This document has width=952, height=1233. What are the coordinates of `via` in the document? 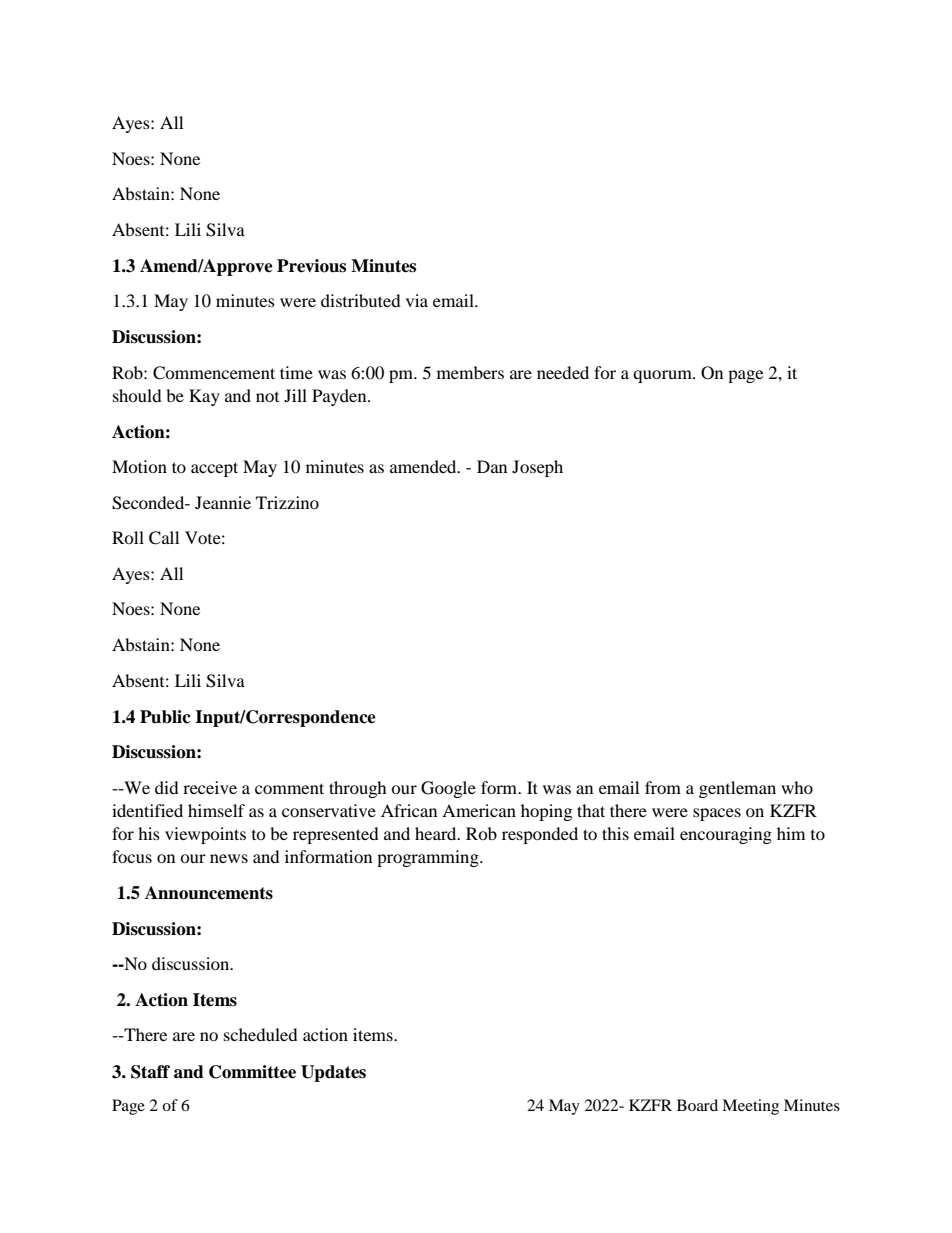 It's located at (417, 300).
